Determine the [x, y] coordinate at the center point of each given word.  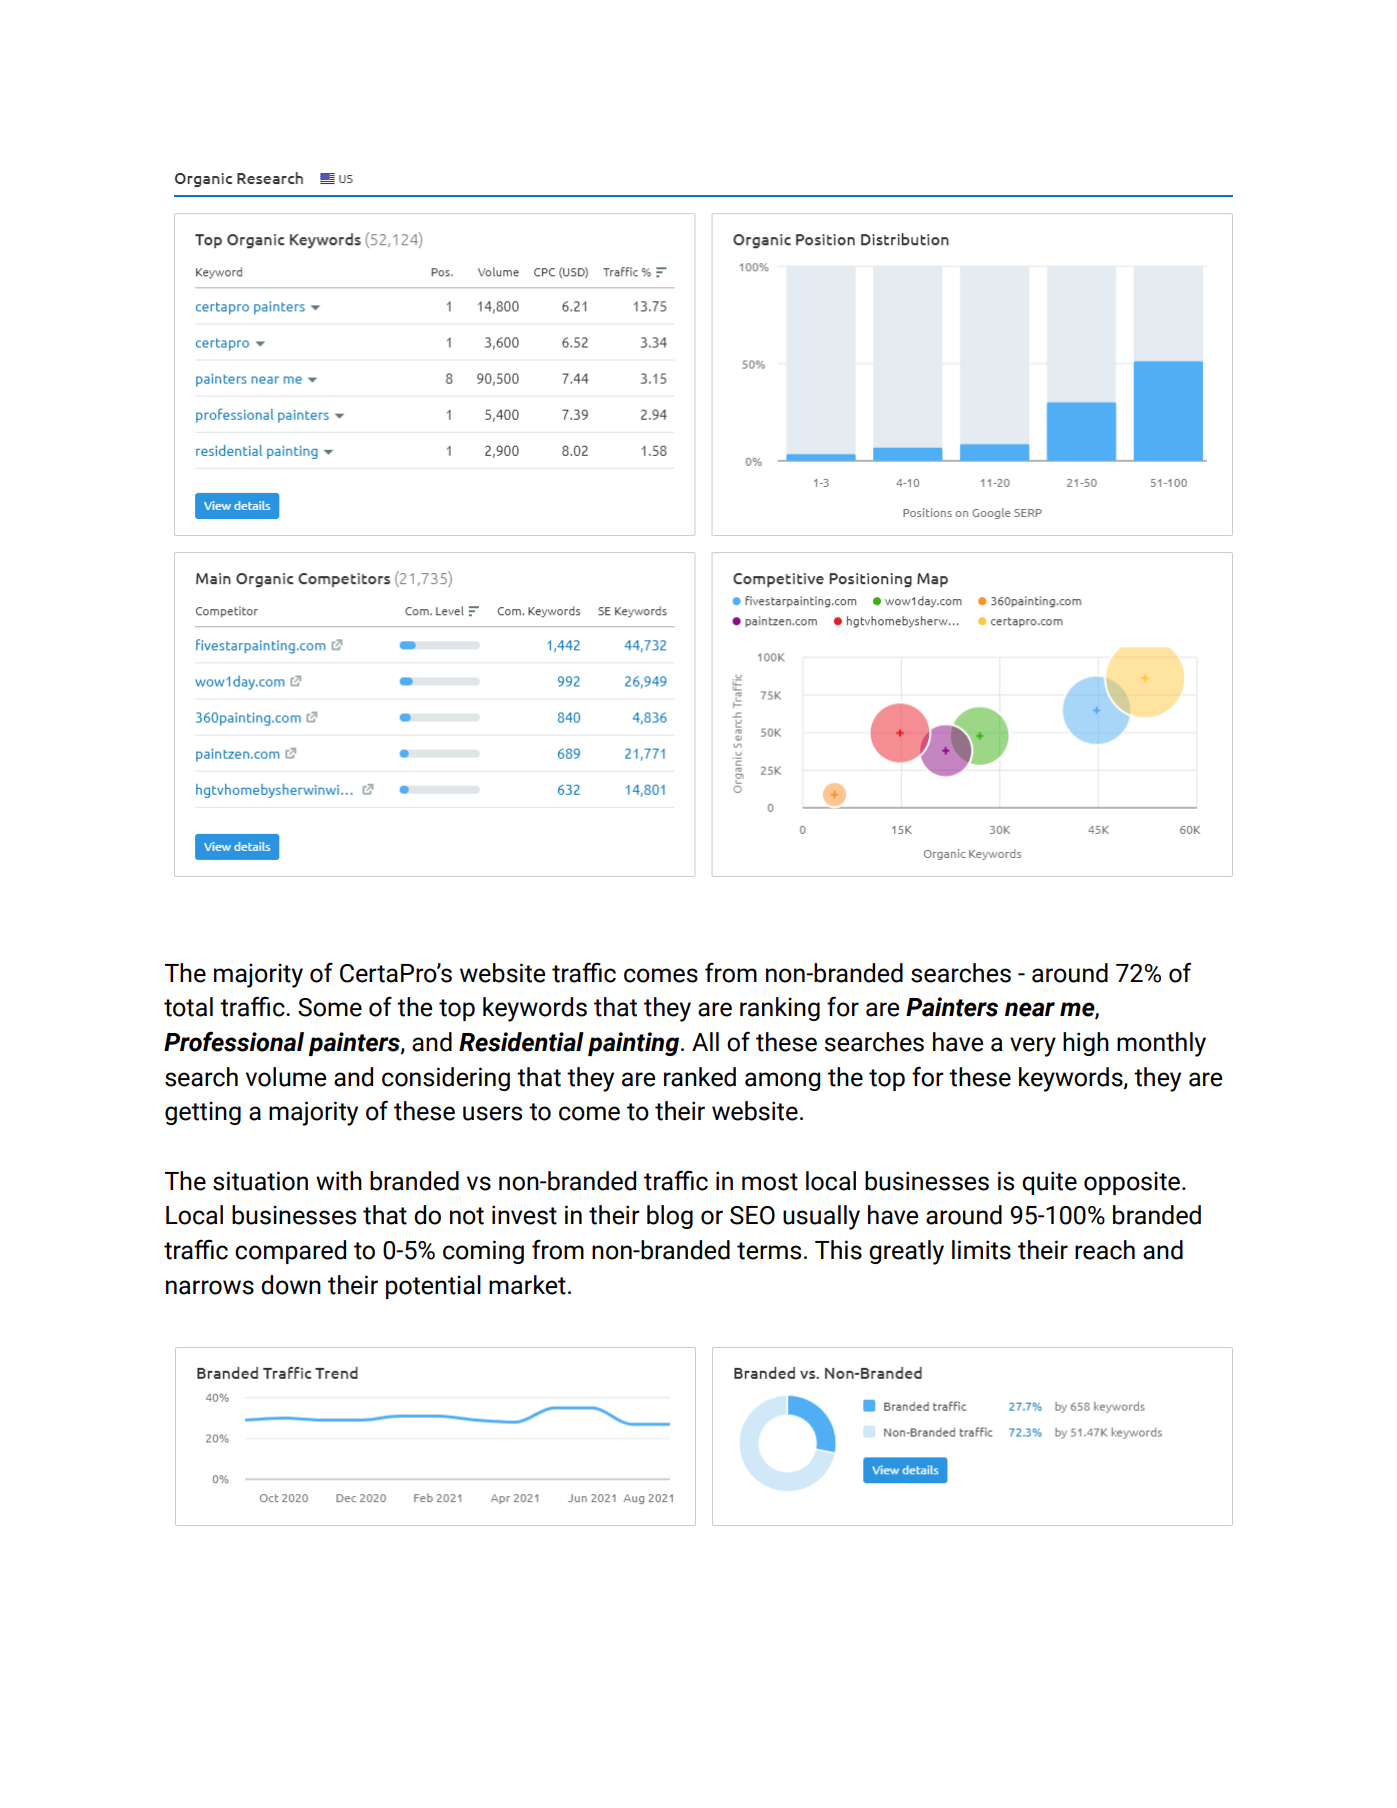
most [770, 1182]
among [782, 1081]
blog [670, 1217]
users [492, 1113]
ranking [780, 1009]
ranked [700, 1077]
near [1030, 1009]
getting [203, 1113]
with [339, 1181]
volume [286, 1077]
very [1033, 1047]
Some [330, 1007]
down [291, 1285]
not [467, 1216]
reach [1105, 1250]
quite [1049, 1183]
